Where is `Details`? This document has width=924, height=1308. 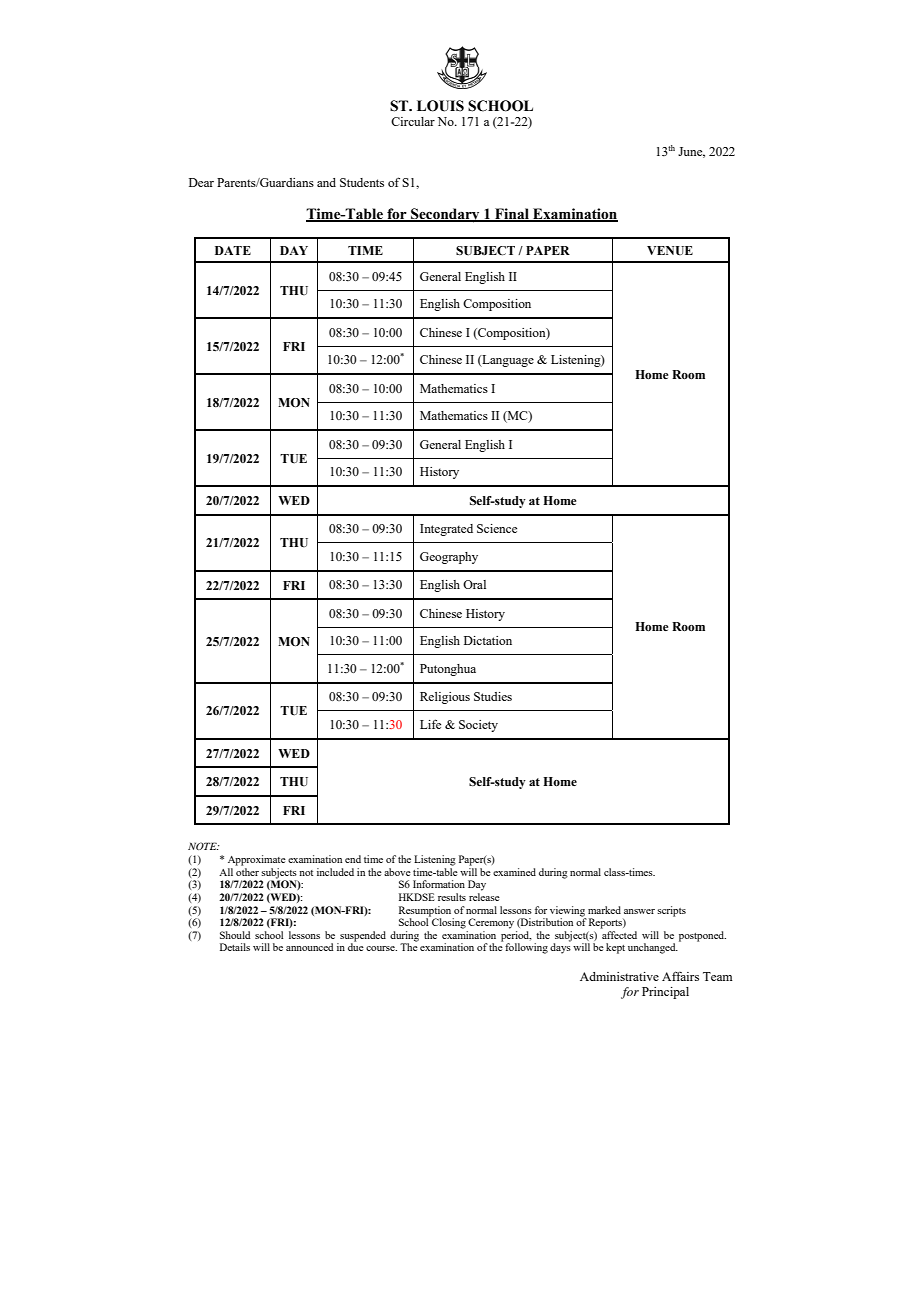
Details is located at coordinates (235, 947).
